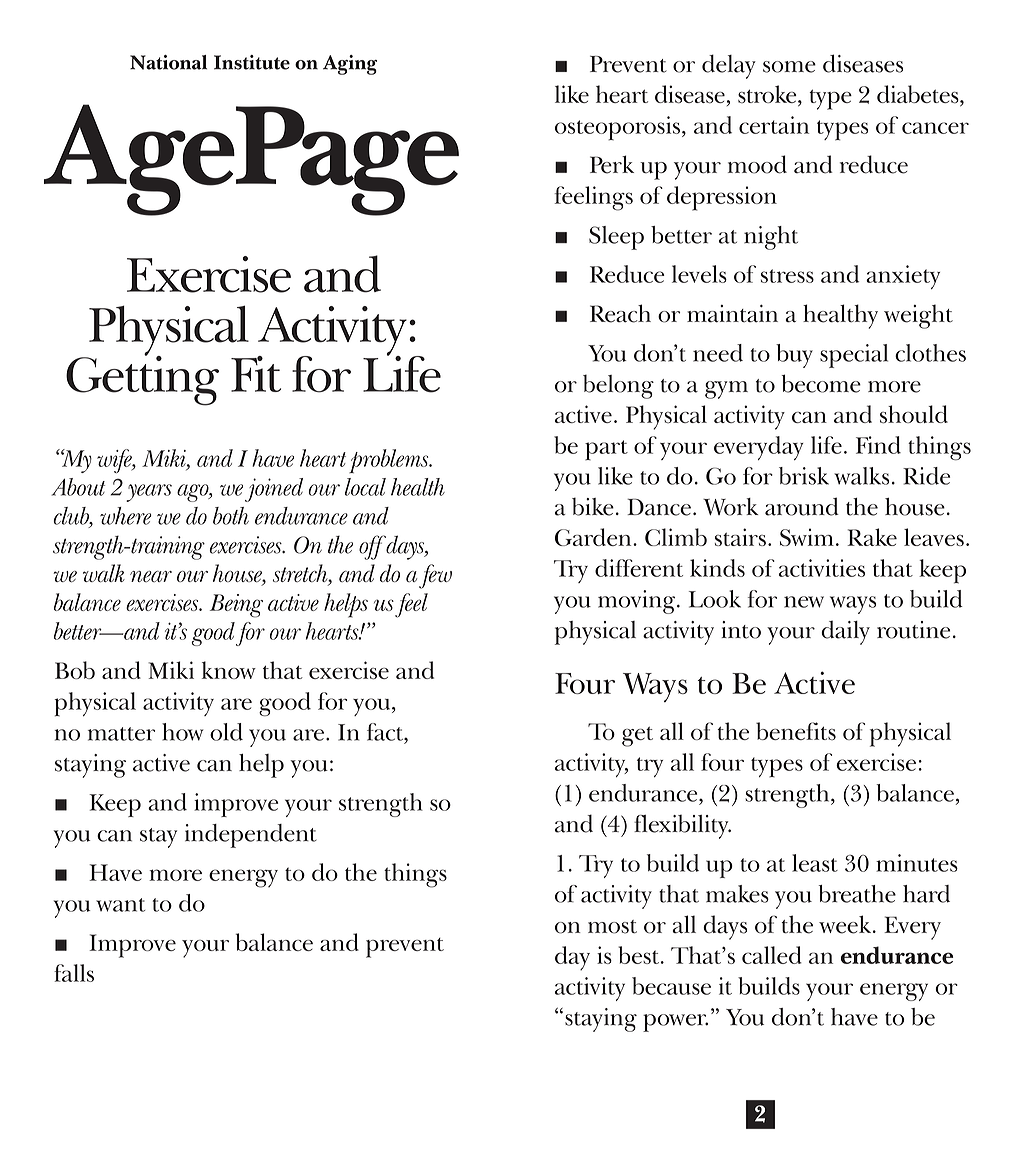  What do you see at coordinates (617, 128) in the screenshot?
I see `osteoporosis` at bounding box center [617, 128].
